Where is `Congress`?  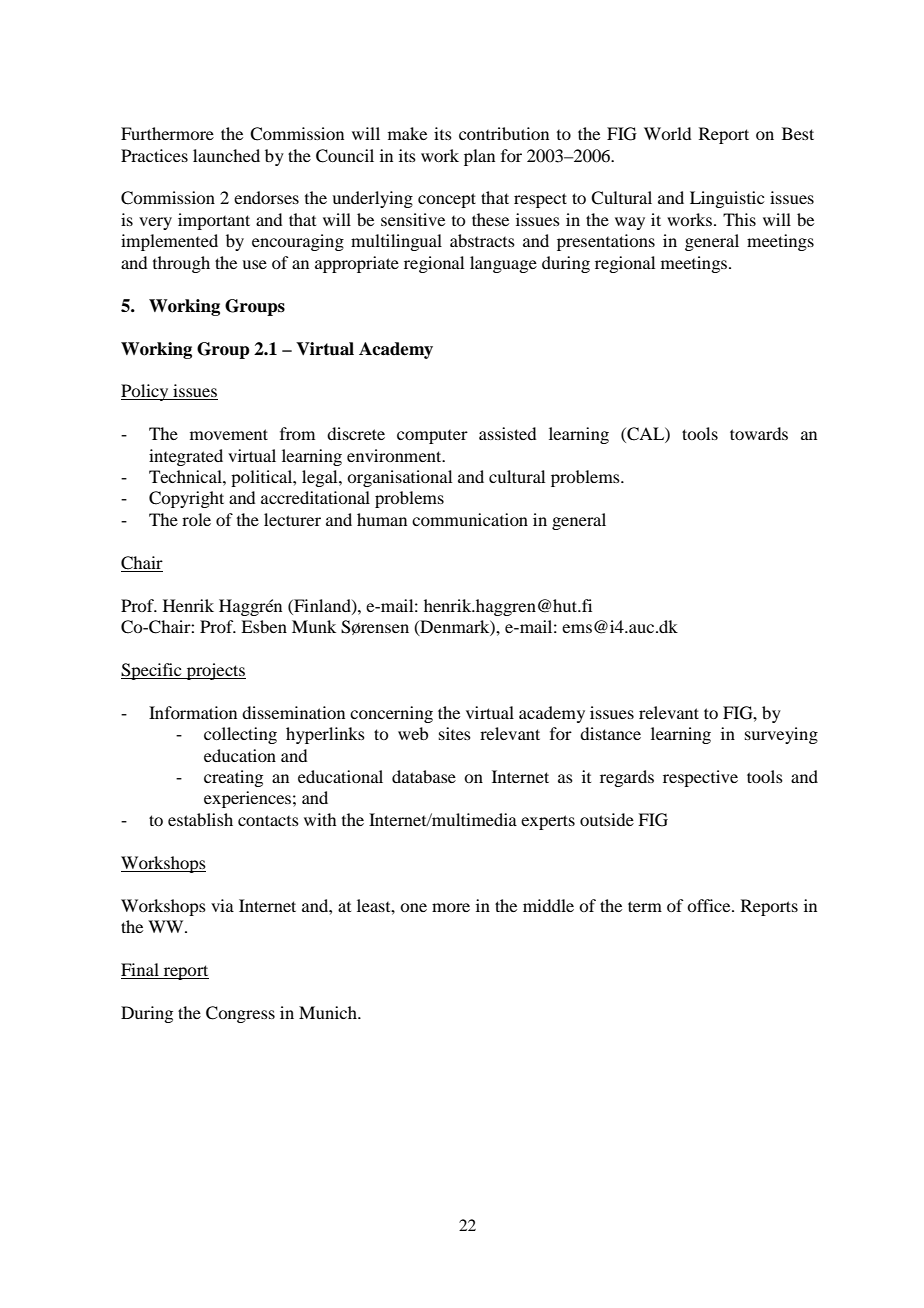
Congress is located at coordinates (240, 1014).
